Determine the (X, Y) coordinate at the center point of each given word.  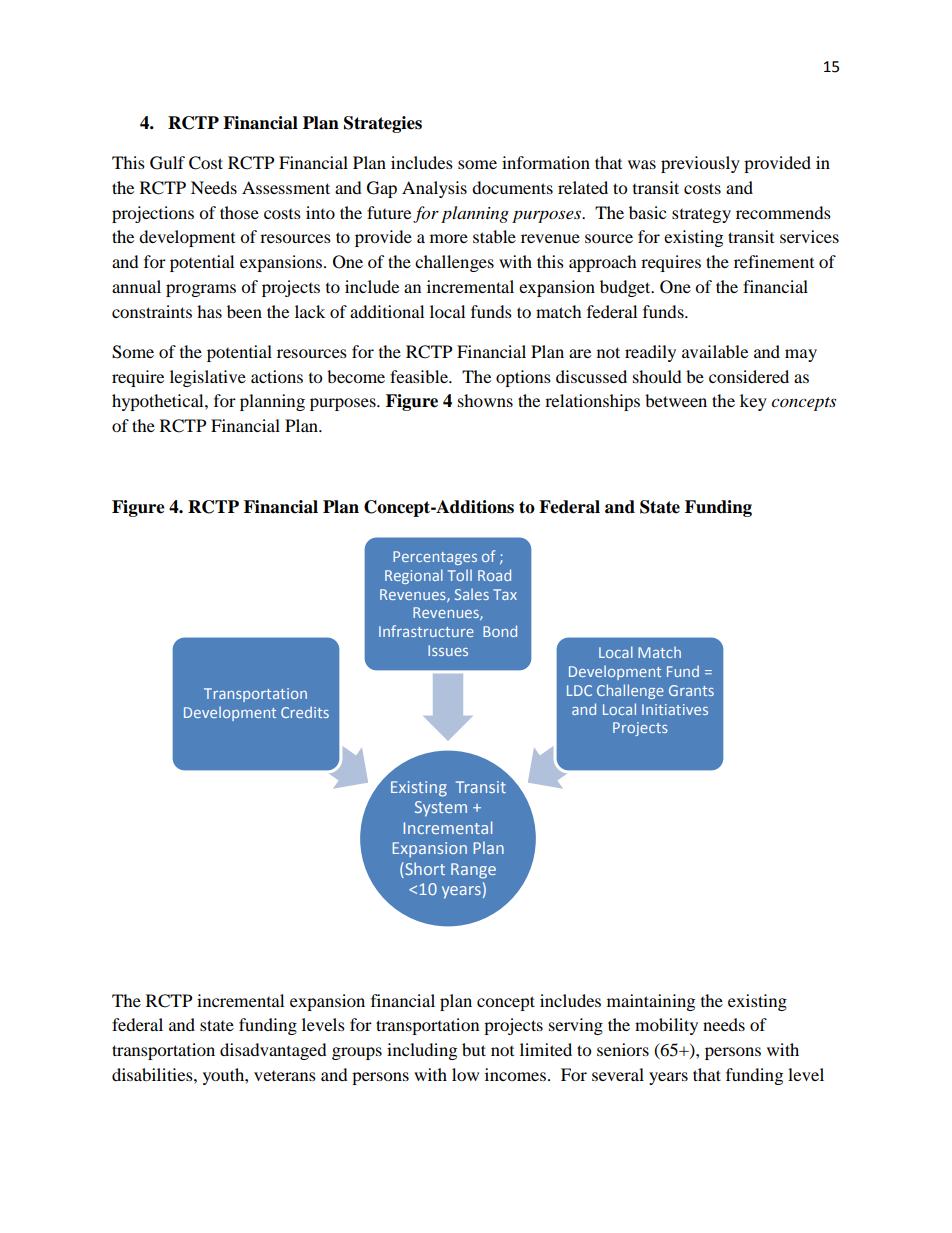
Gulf (167, 163)
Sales (472, 594)
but (474, 1049)
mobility (666, 1026)
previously (700, 164)
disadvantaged (273, 1051)
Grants (691, 690)
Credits (305, 712)
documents (512, 187)
